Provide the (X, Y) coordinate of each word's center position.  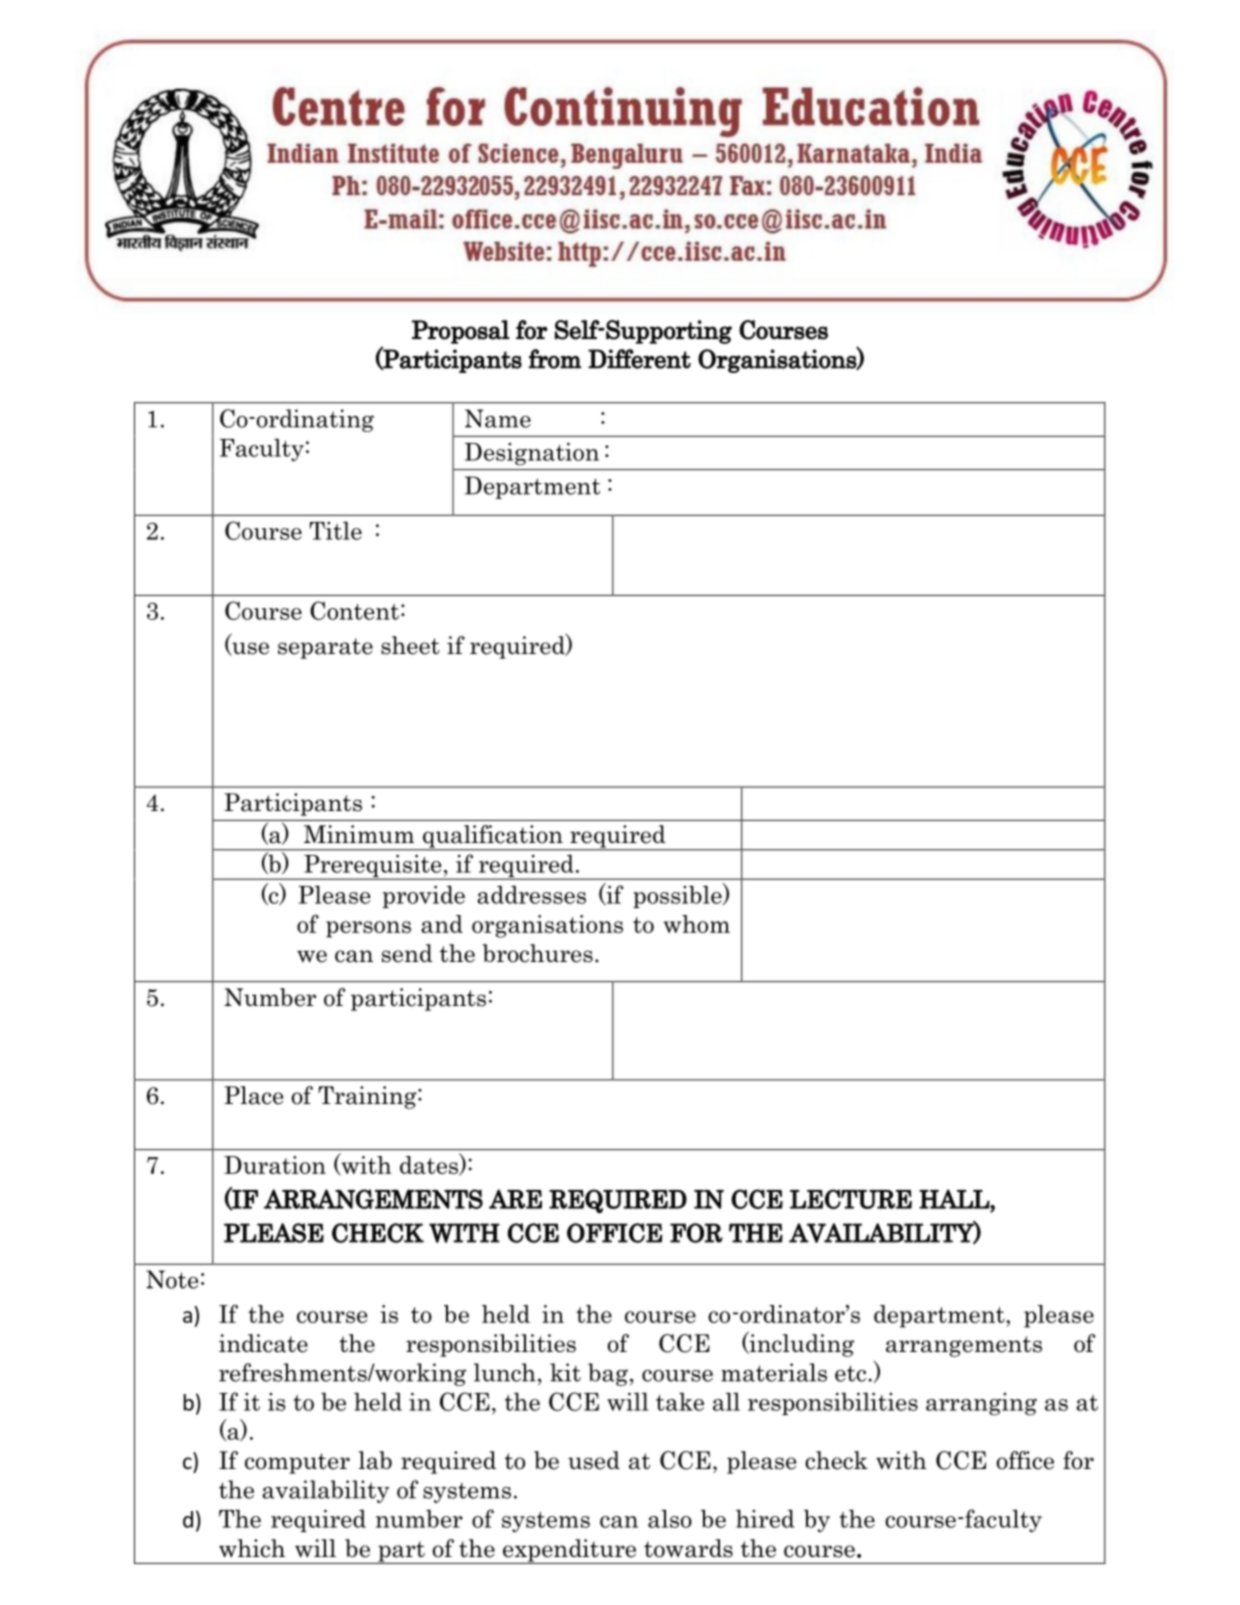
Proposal (461, 332)
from (554, 359)
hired (765, 1518)
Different (639, 359)
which (252, 1548)
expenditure (570, 1551)
